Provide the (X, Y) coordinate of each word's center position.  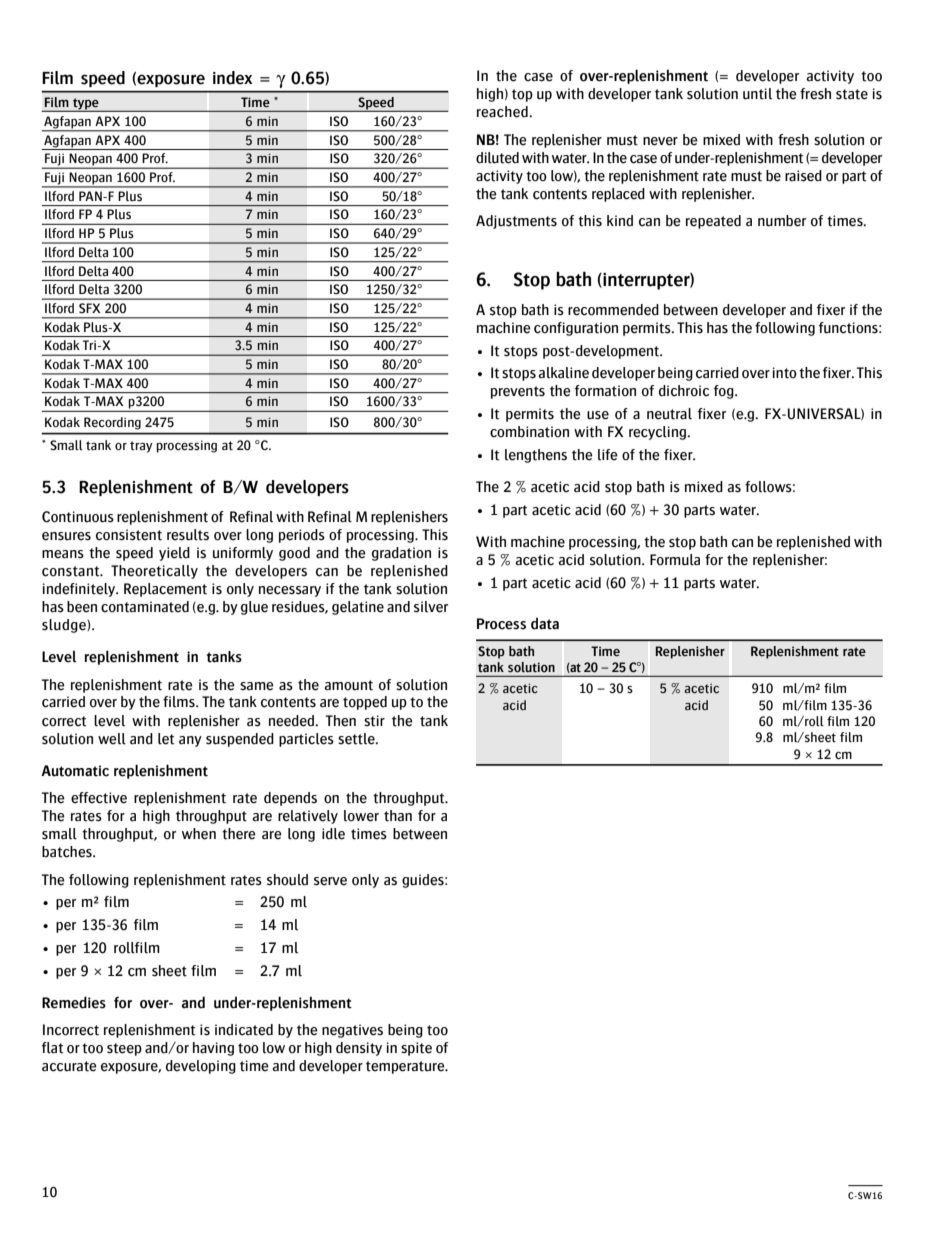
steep (124, 1049)
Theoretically (154, 572)
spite (416, 1049)
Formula (675, 560)
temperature (406, 1067)
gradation (401, 554)
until (757, 94)
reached (503, 112)
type (86, 105)
